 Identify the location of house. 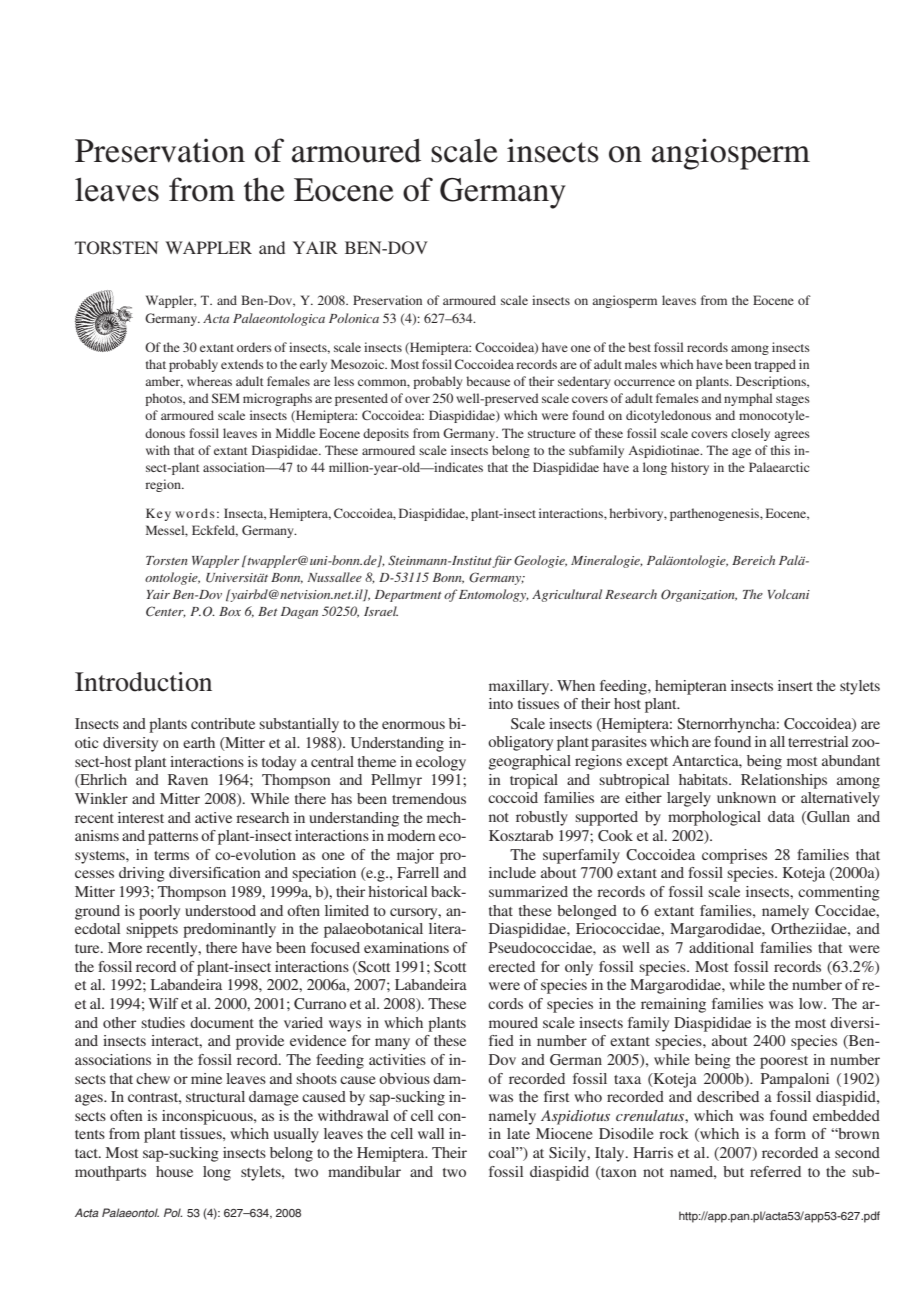
(174, 1171).
